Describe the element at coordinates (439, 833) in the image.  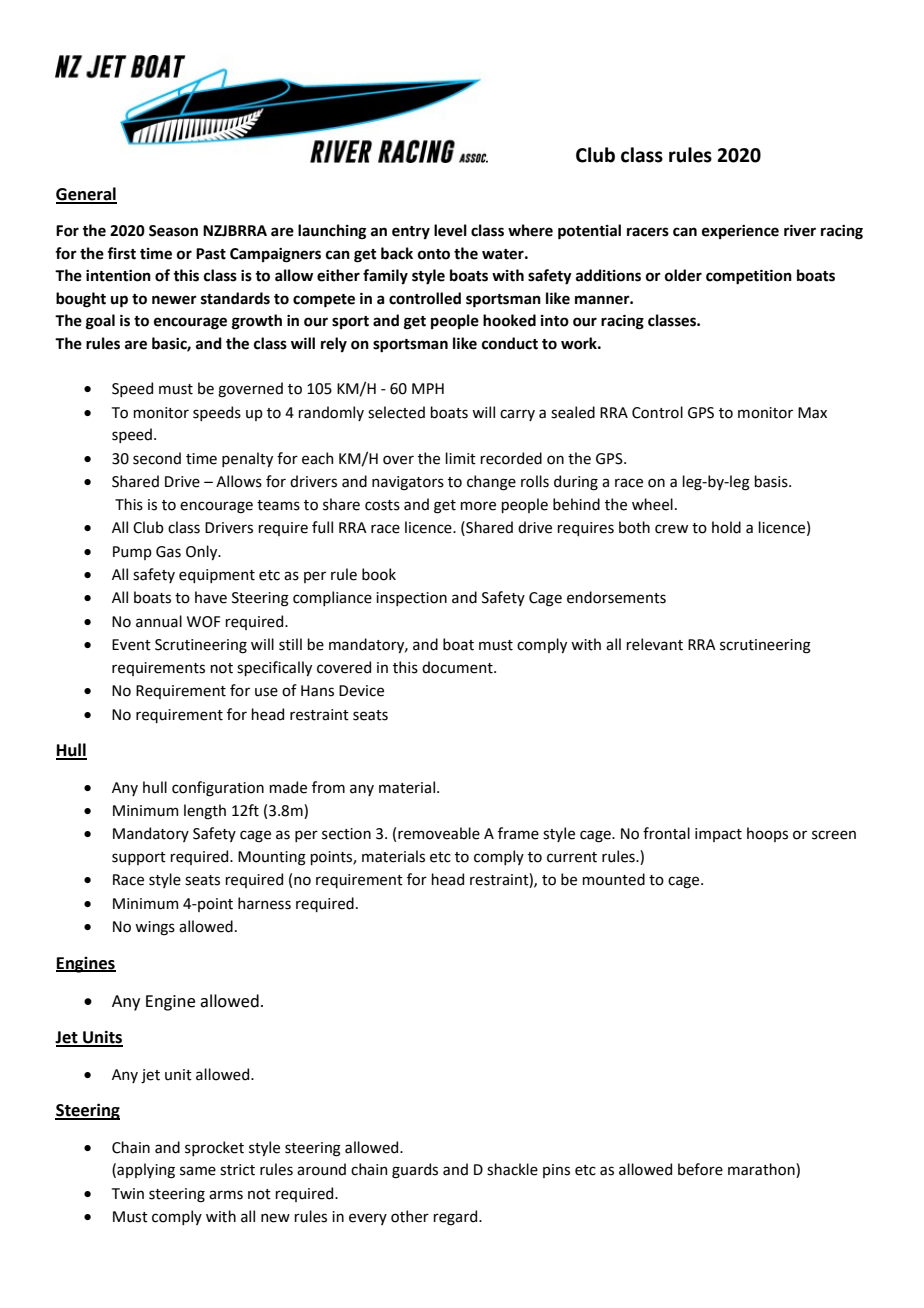
I see `removeable` at that location.
